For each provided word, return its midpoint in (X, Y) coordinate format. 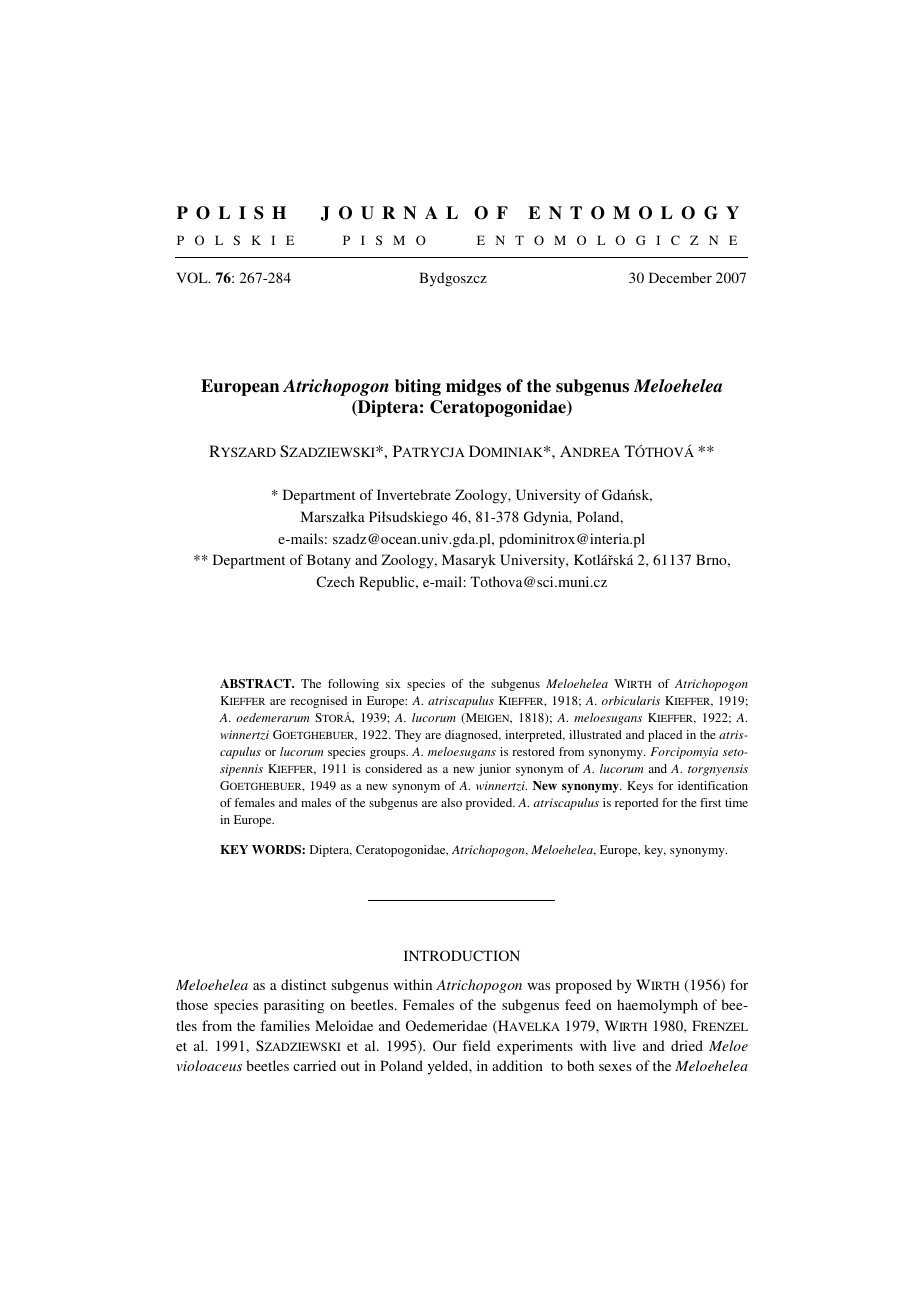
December (680, 277)
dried (687, 1045)
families (285, 1025)
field (477, 1045)
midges (473, 387)
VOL (193, 277)
